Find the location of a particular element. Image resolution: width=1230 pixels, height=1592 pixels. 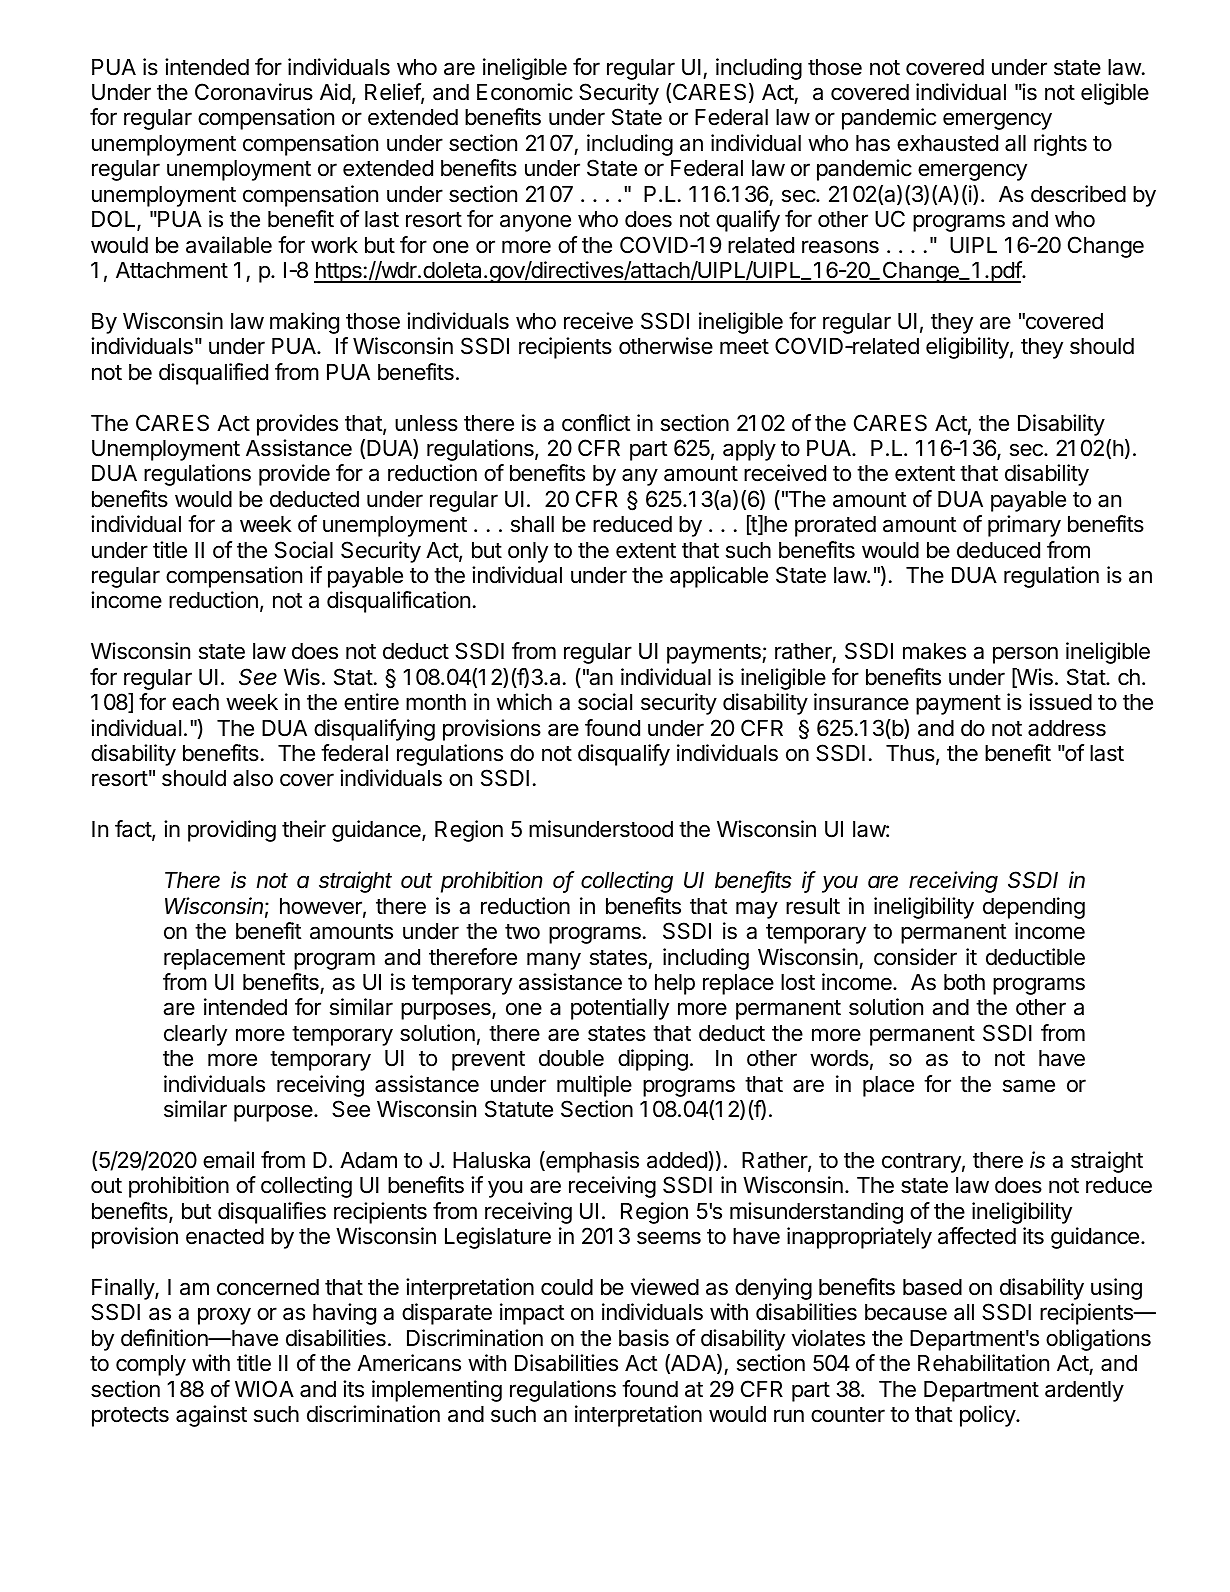

address is located at coordinates (1067, 728).
